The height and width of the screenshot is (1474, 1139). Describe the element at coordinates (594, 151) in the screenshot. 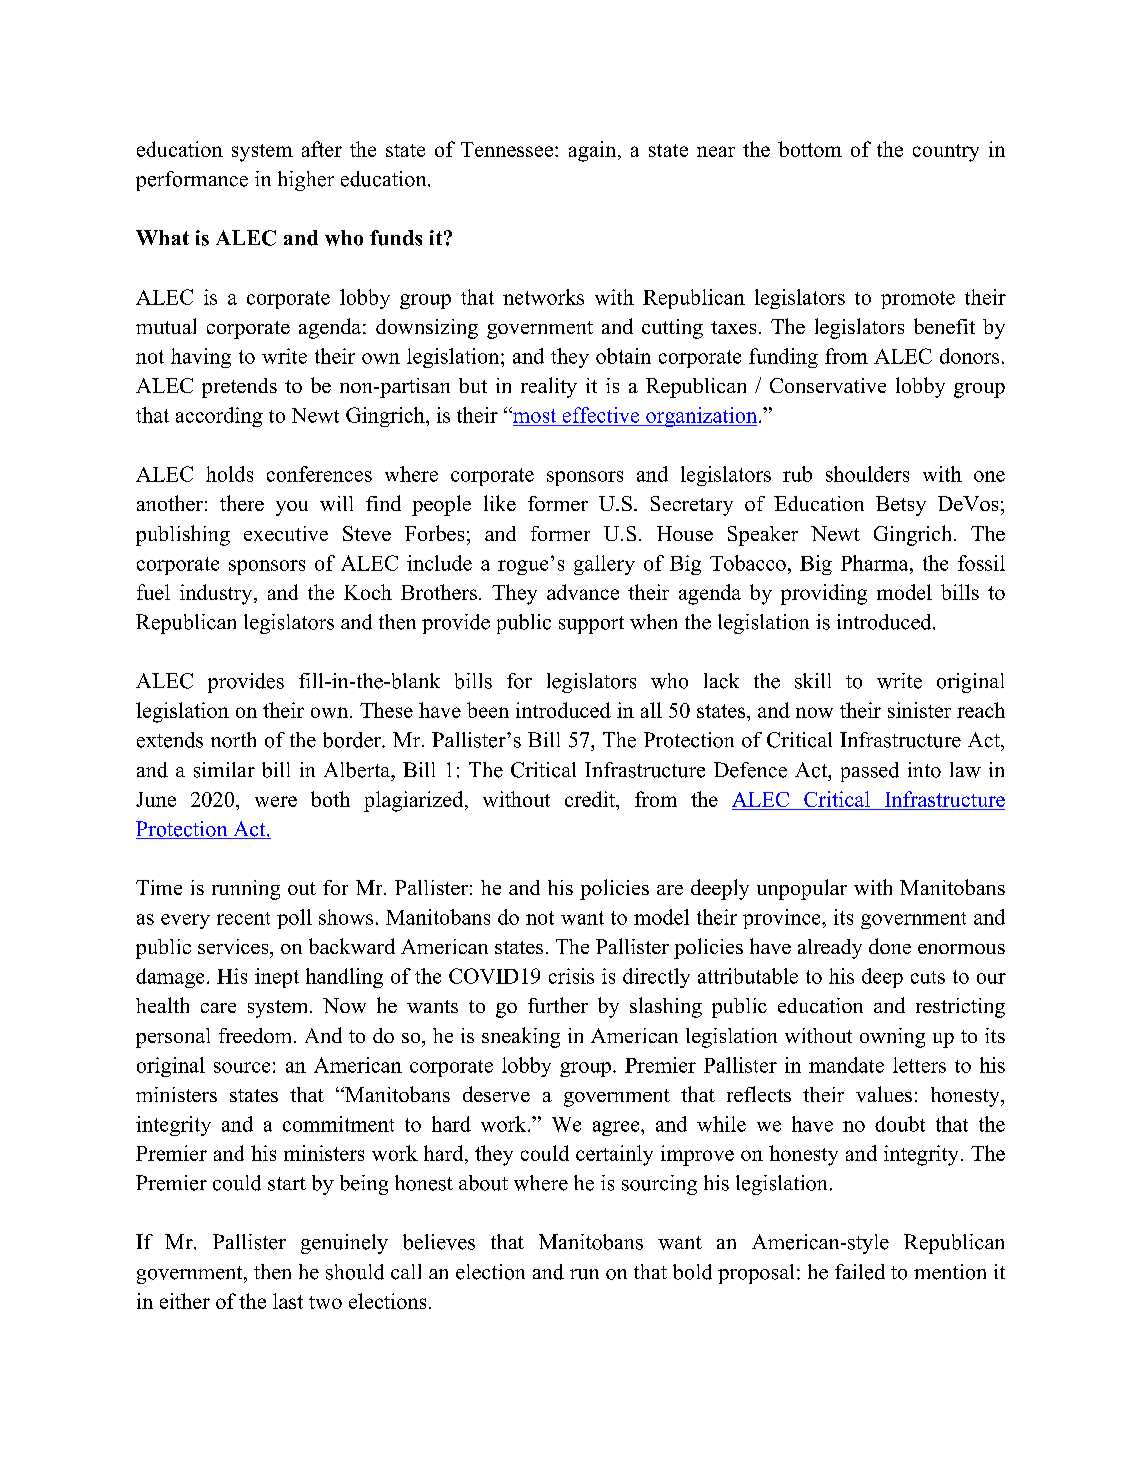

I see `again` at that location.
